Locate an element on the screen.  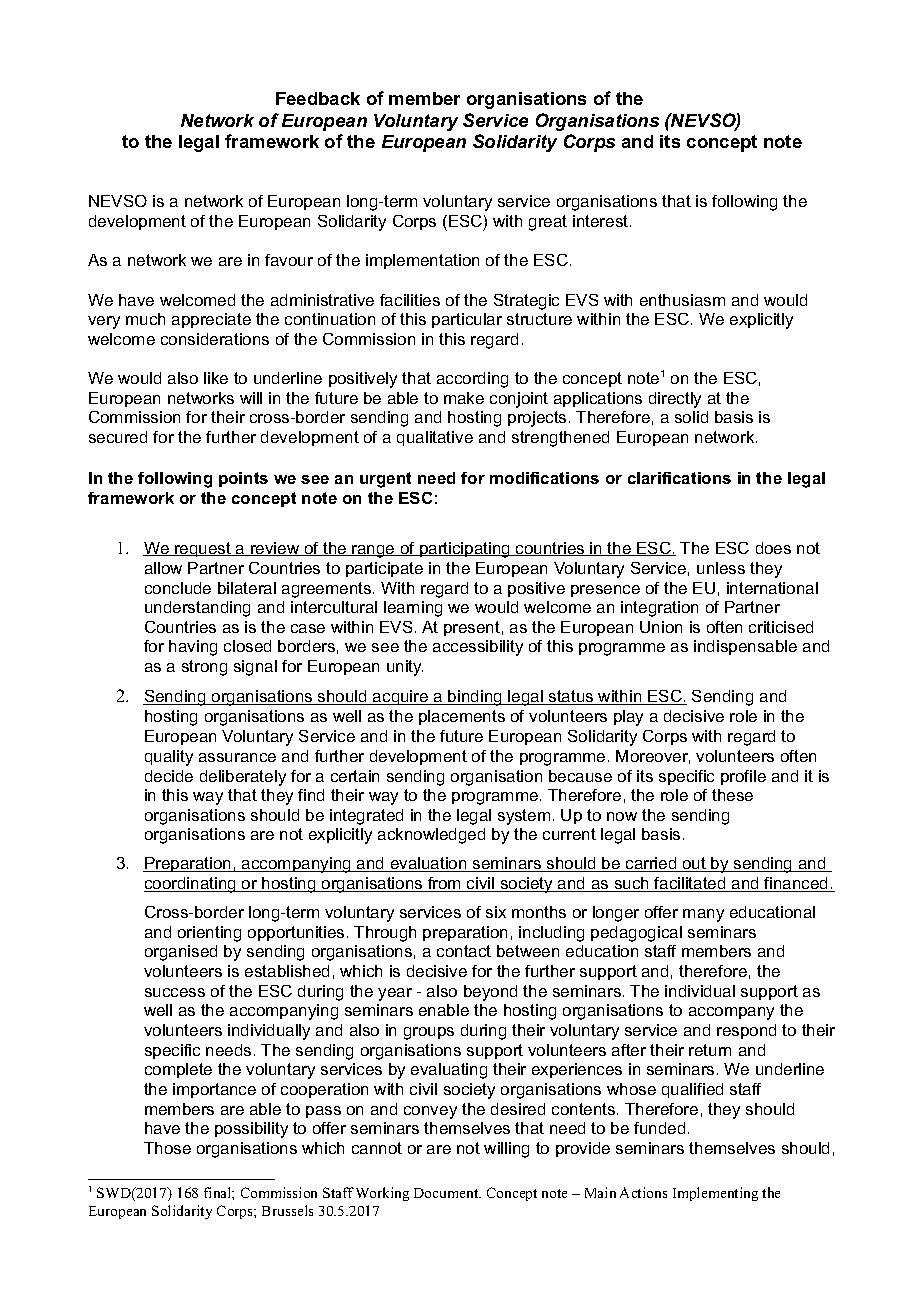
acknowledged is located at coordinates (431, 836).
